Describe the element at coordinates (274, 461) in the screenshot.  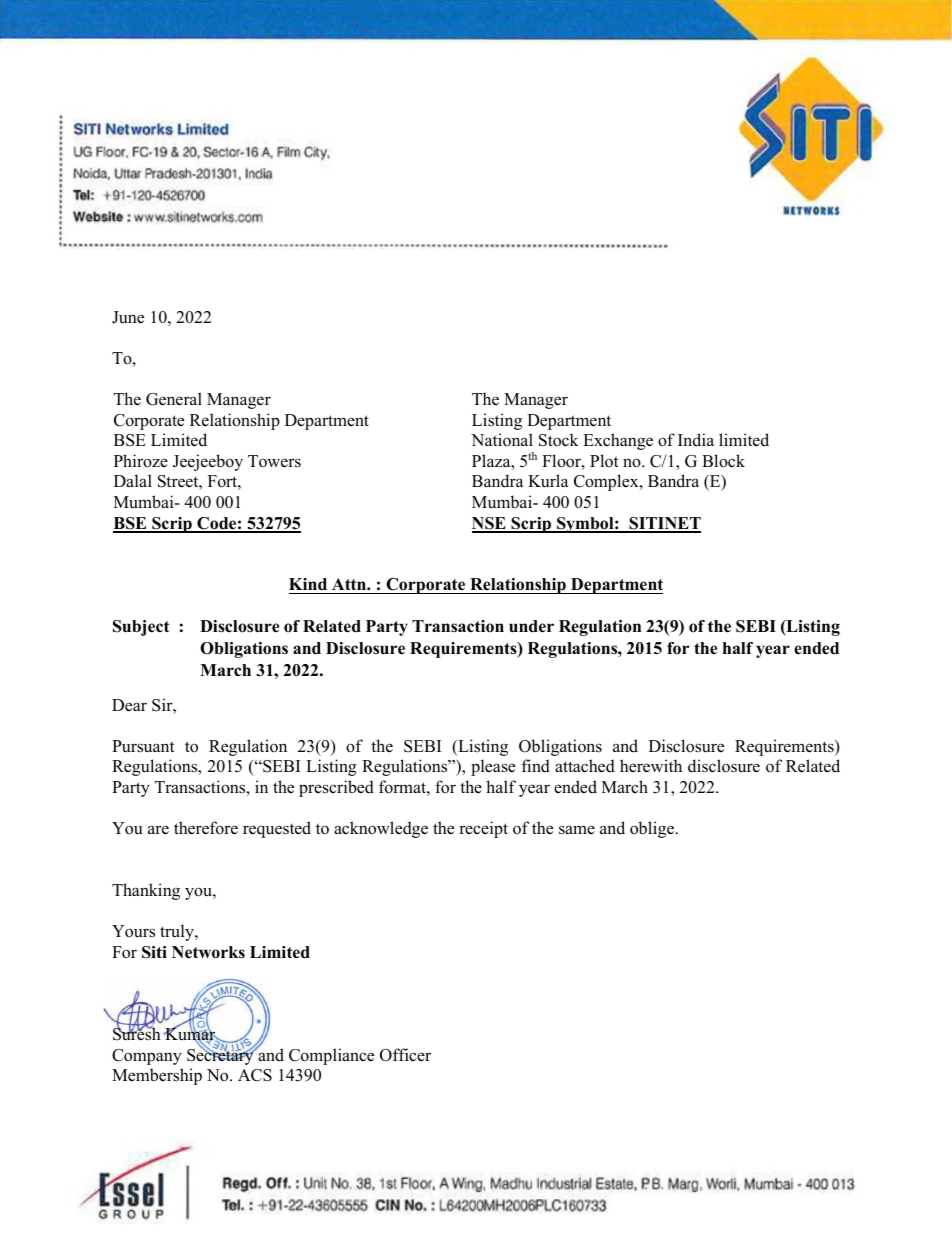
I see `Towers` at that location.
